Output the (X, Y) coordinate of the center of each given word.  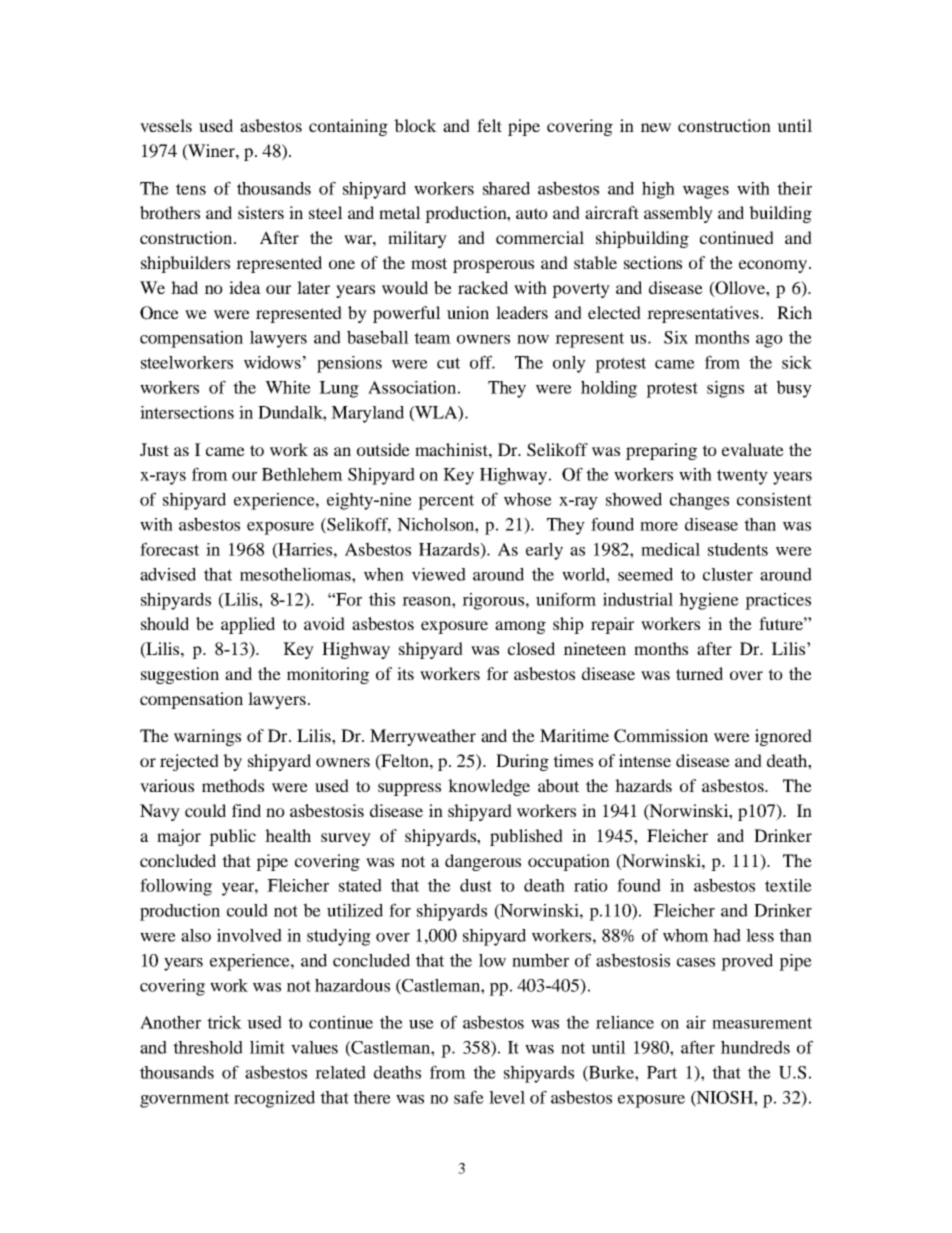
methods (233, 785)
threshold (208, 1047)
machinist (452, 449)
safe (469, 1097)
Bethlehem (302, 474)
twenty (742, 477)
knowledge (489, 787)
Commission (661, 736)
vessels (166, 125)
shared (506, 188)
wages (706, 192)
